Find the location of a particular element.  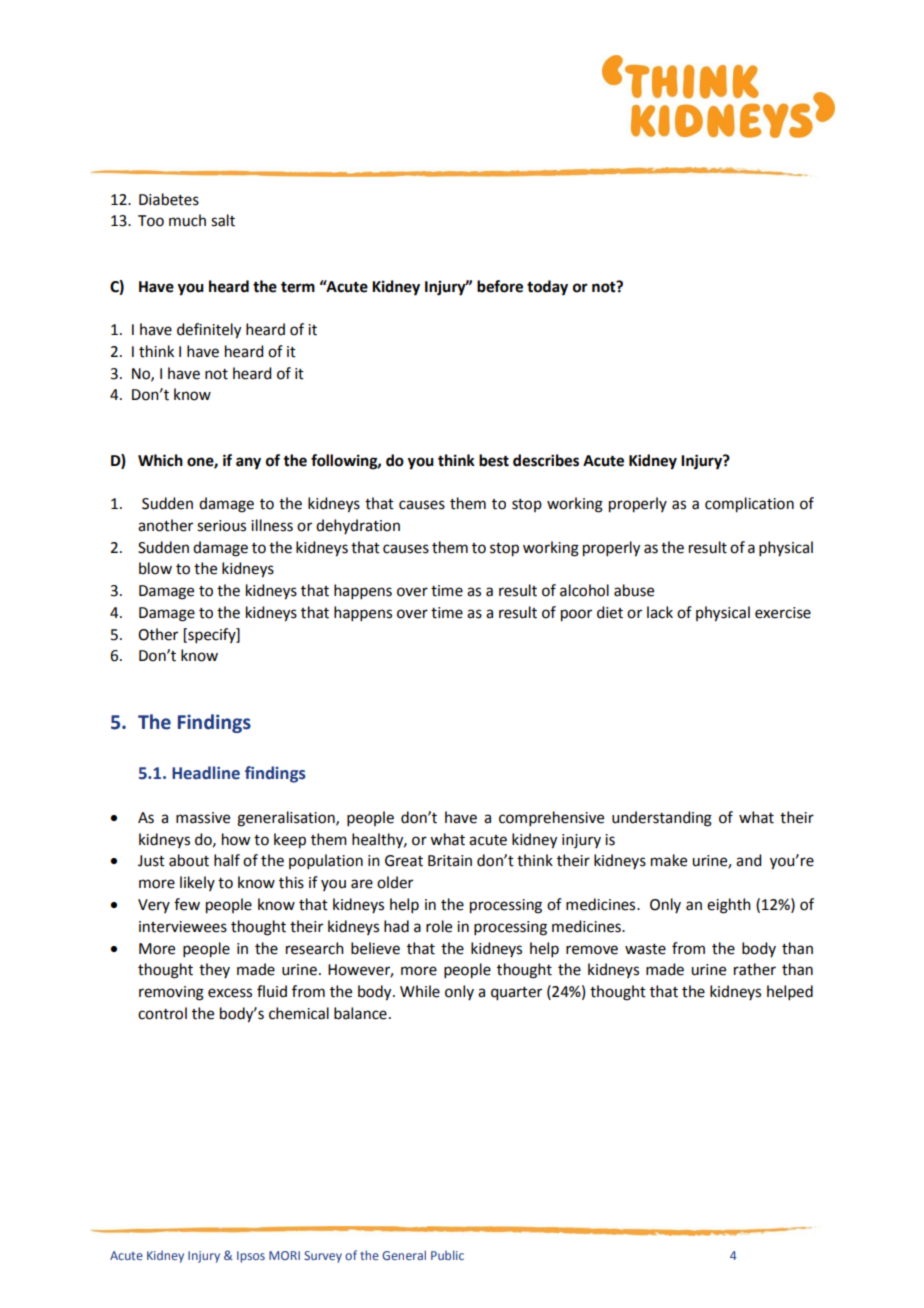

serious is located at coordinates (221, 526).
